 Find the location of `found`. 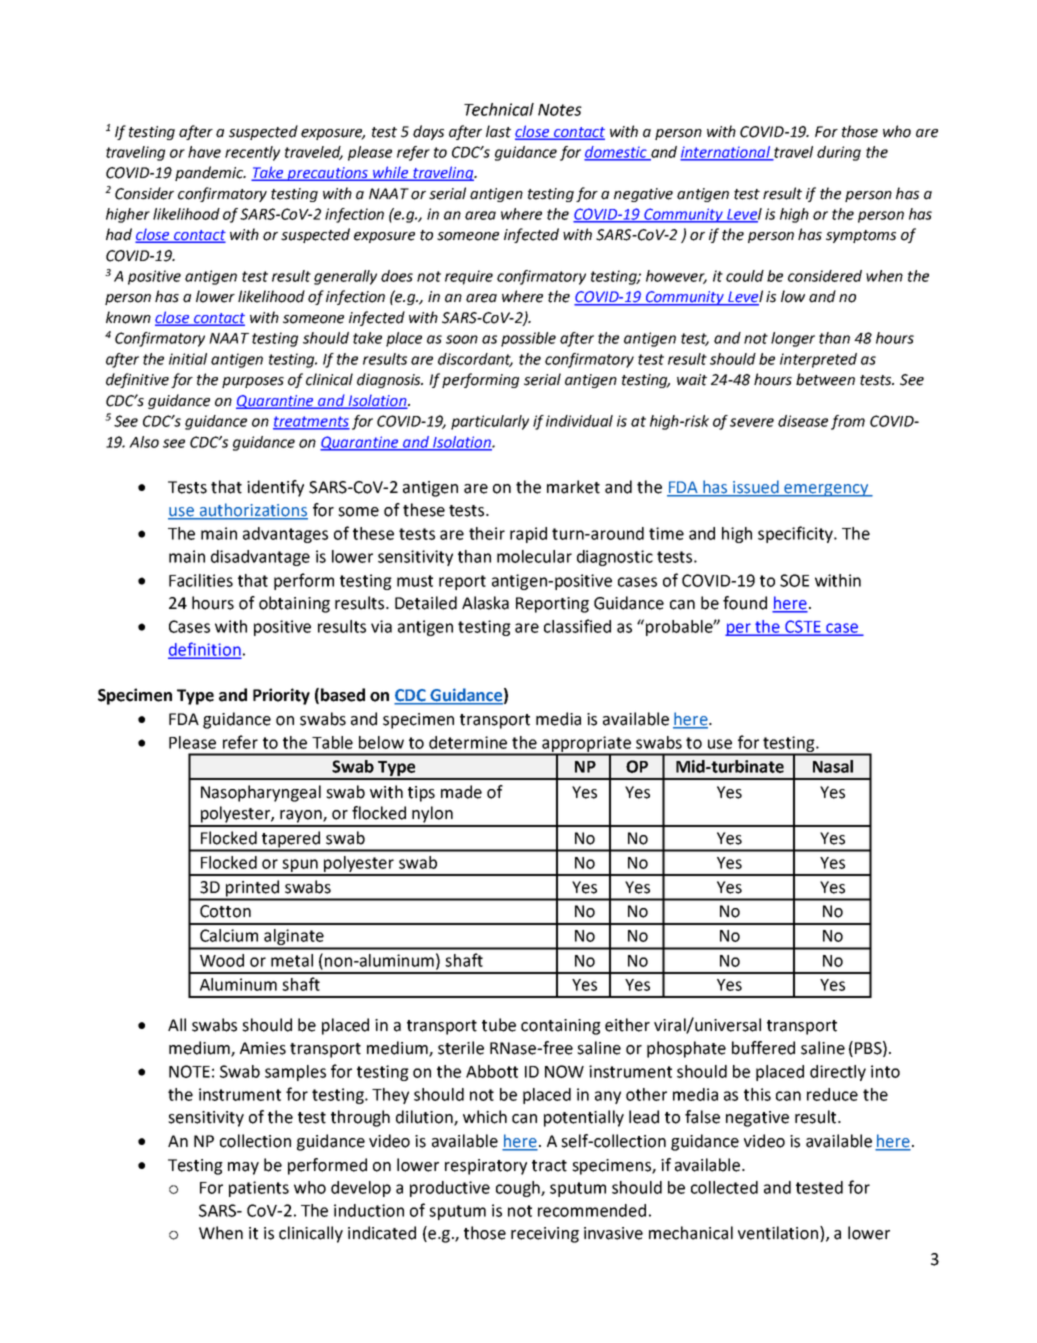

found is located at coordinates (745, 603).
